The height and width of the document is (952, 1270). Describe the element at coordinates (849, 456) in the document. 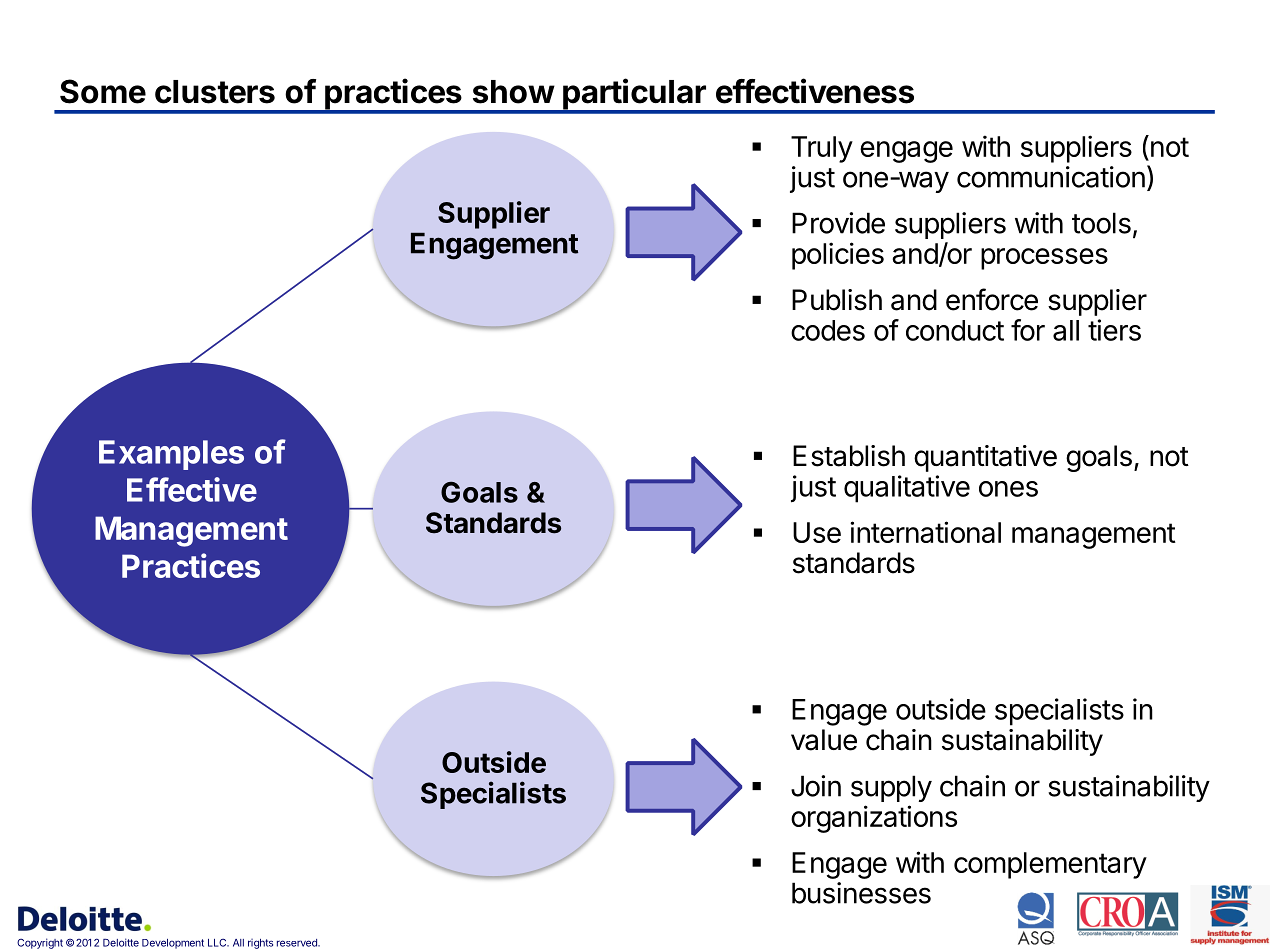

I see `Establish` at that location.
